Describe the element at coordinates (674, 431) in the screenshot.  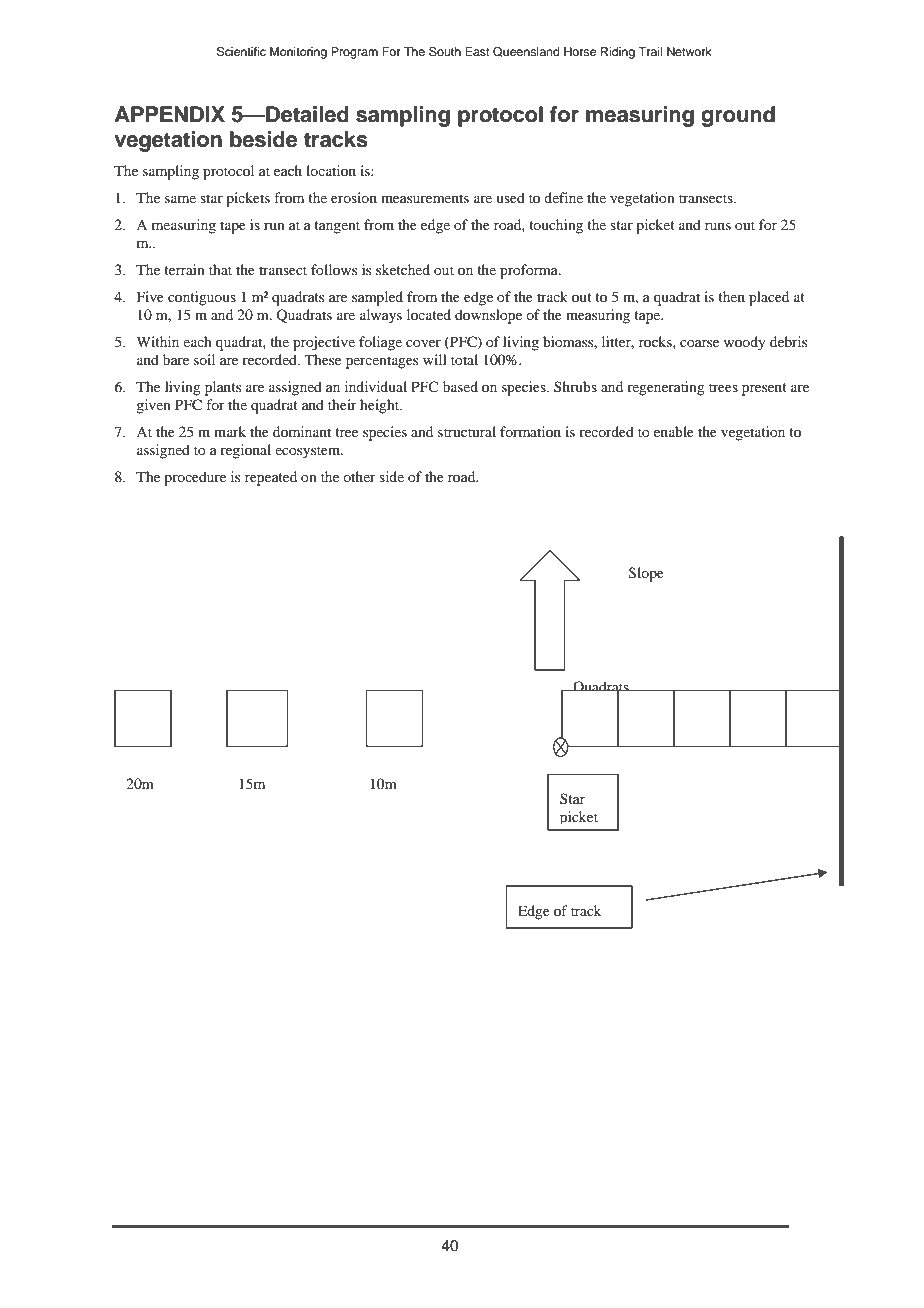
I see `enable` at that location.
